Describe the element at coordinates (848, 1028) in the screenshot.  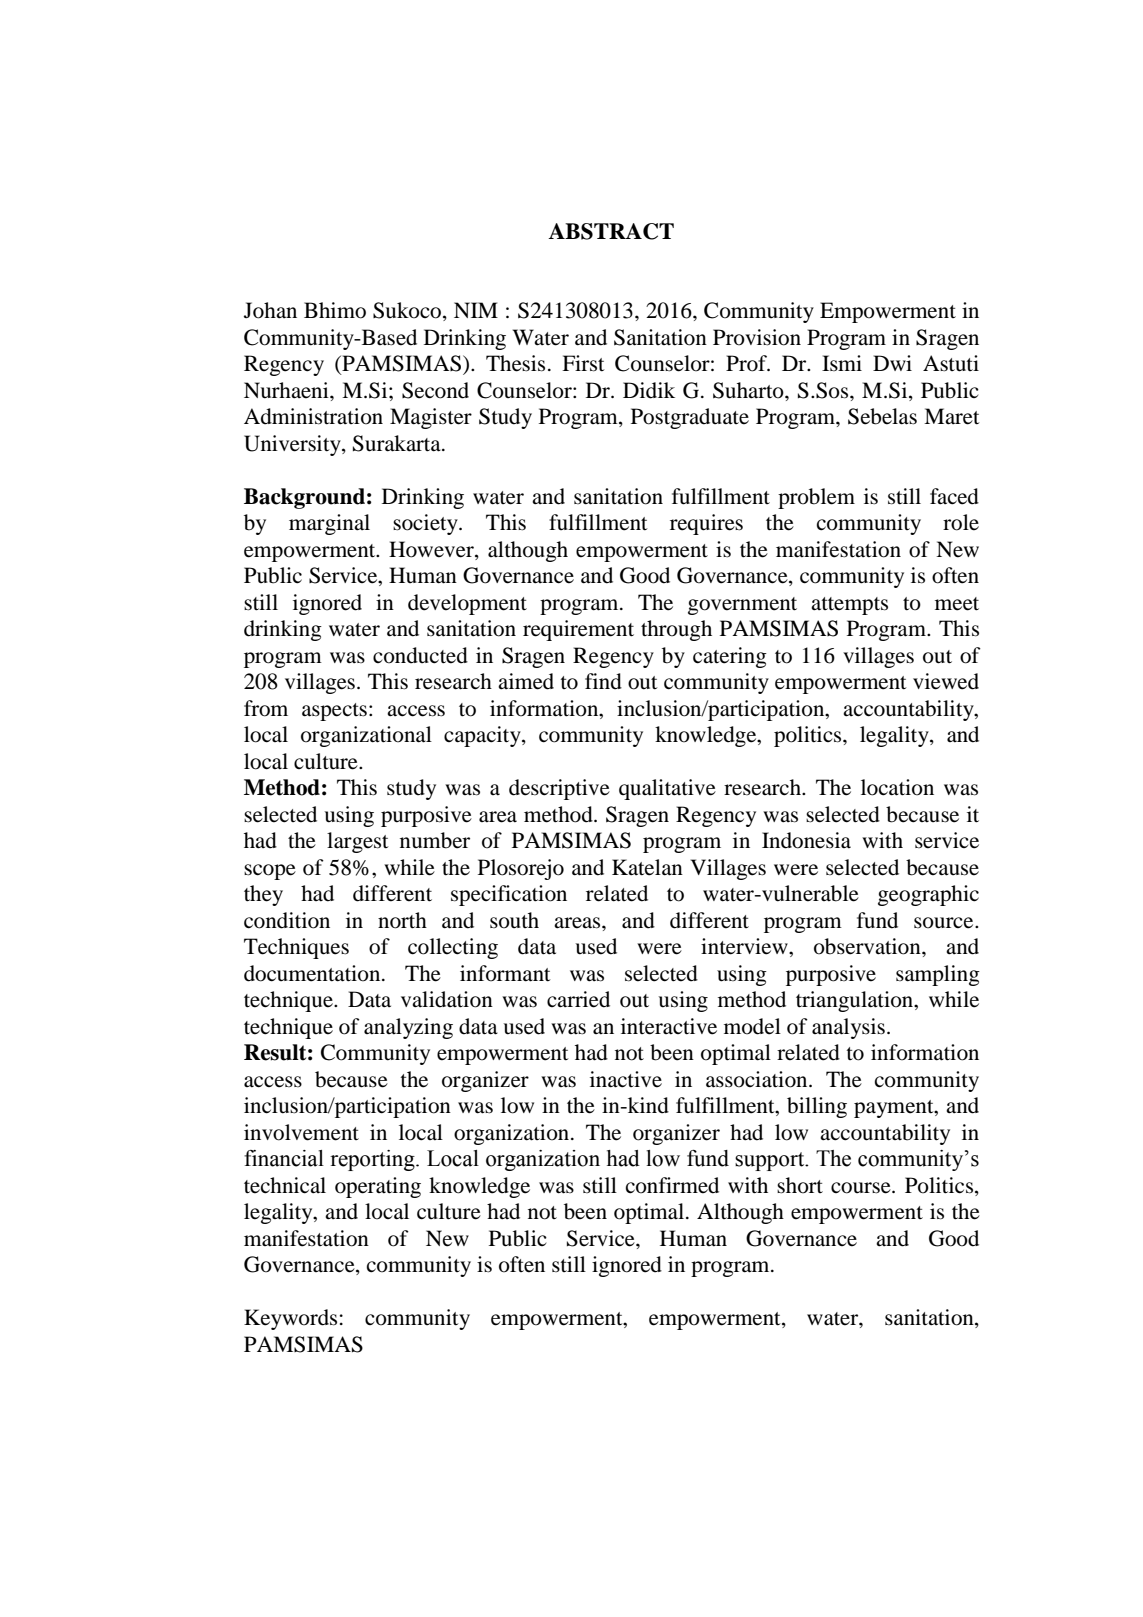
I see `analysis` at that location.
